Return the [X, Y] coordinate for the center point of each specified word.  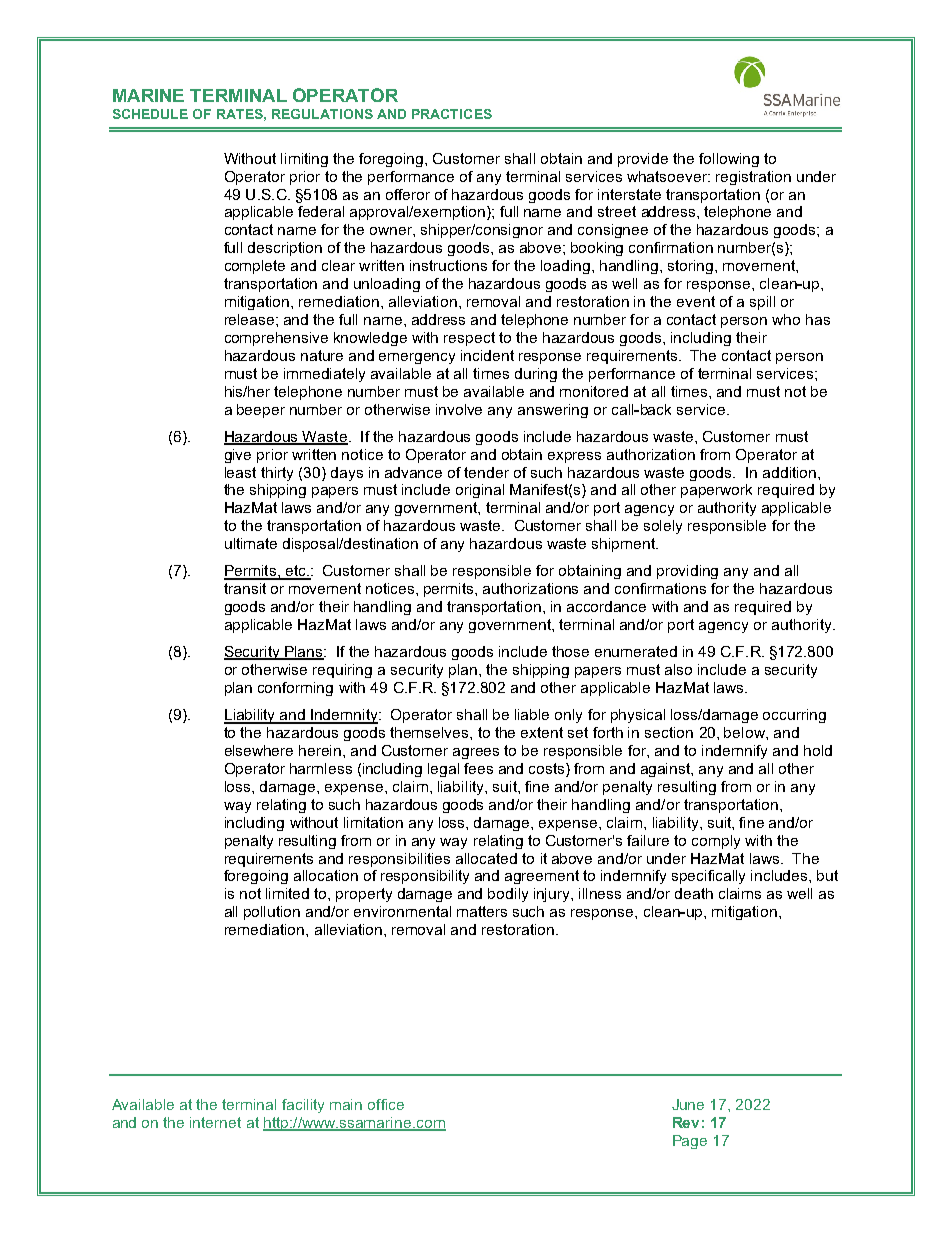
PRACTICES [452, 114]
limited [287, 893]
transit [245, 588]
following [729, 160]
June [688, 1104]
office [386, 1104]
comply [716, 842]
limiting [304, 160]
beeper [261, 411]
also [678, 669]
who [786, 319]
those [570, 651]
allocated [486, 858]
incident [487, 355]
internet [215, 1122]
